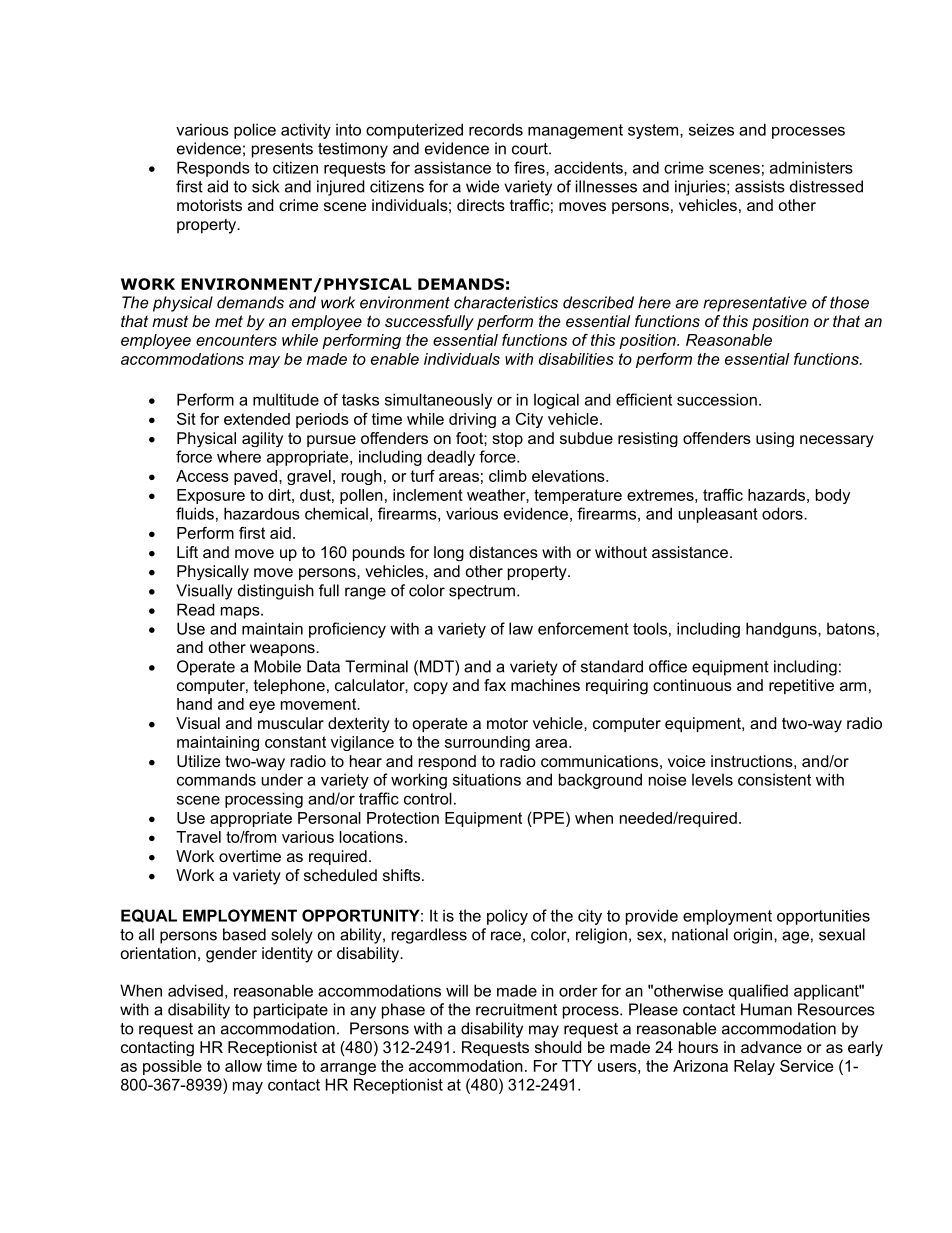 This screenshot has width=952, height=1233. What do you see at coordinates (255, 131) in the screenshot?
I see `police` at bounding box center [255, 131].
